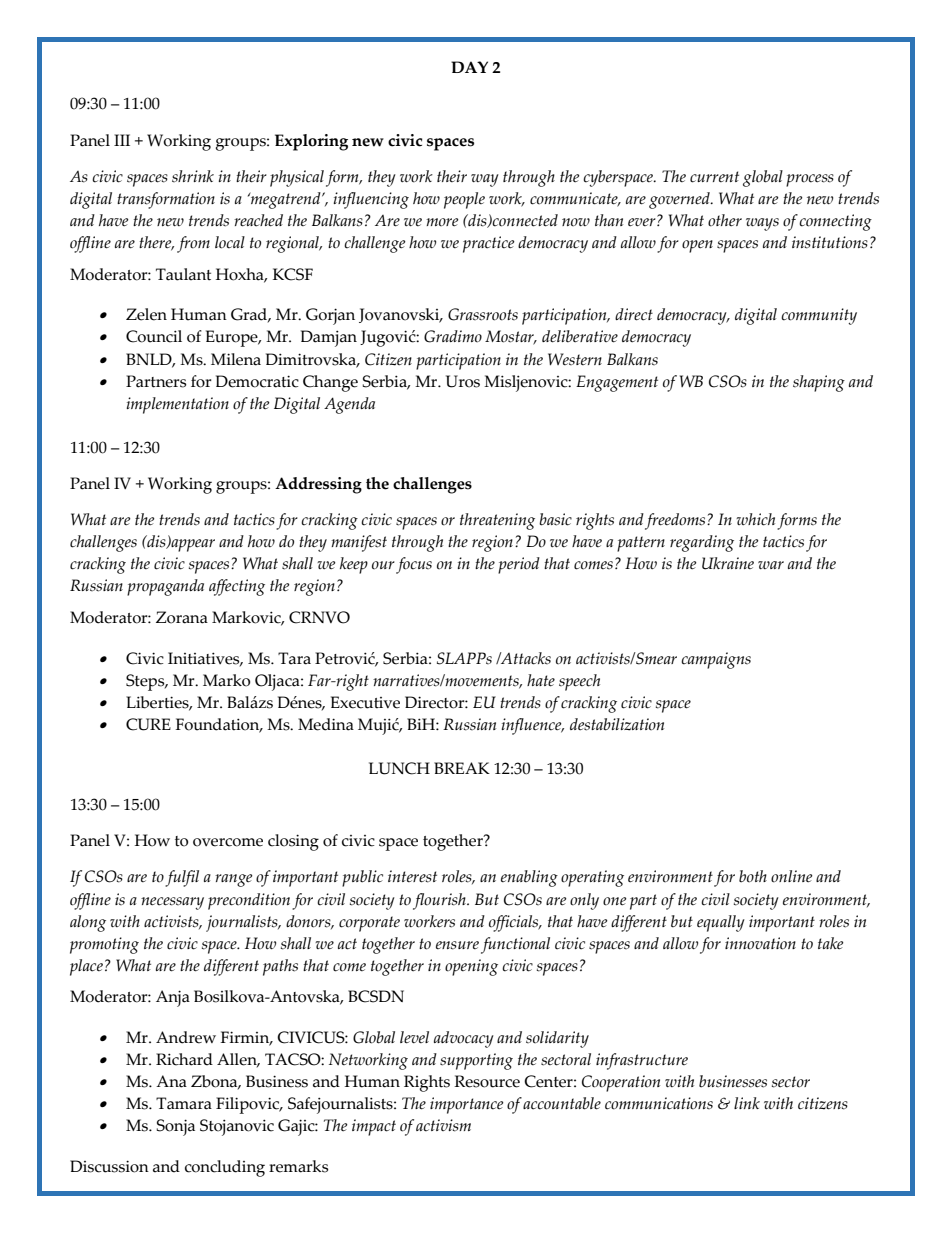  I want to click on both, so click(753, 876).
